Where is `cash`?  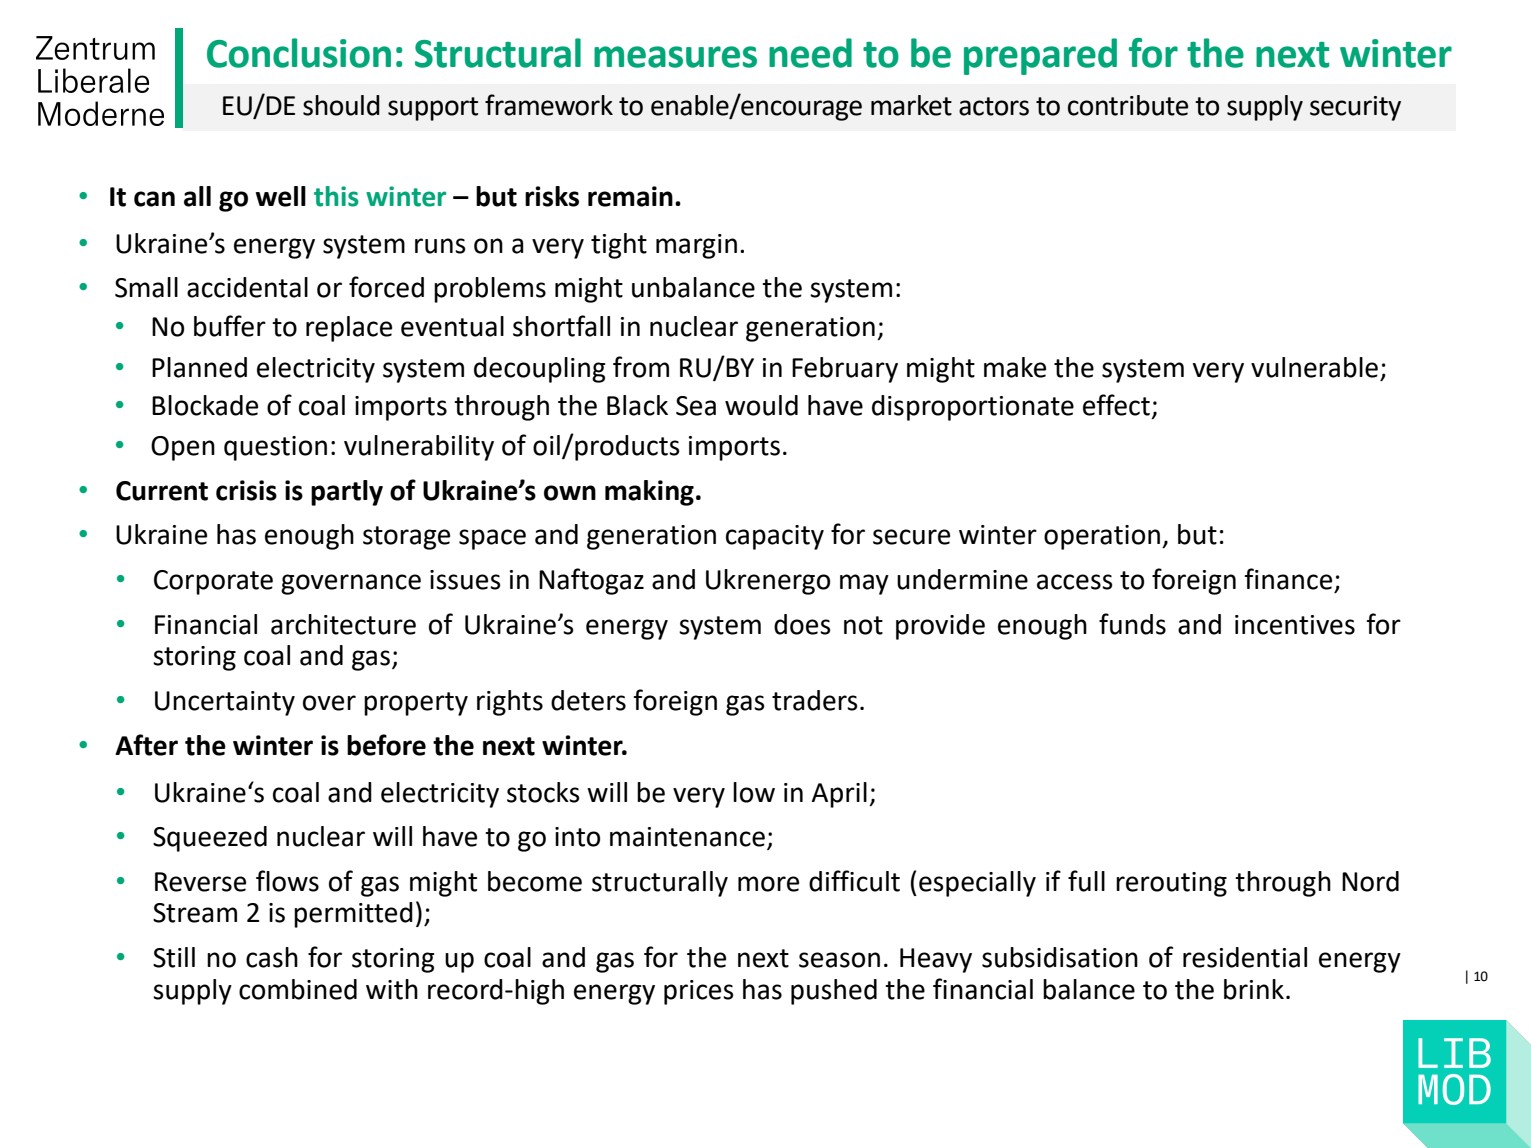
cash is located at coordinates (272, 957).
